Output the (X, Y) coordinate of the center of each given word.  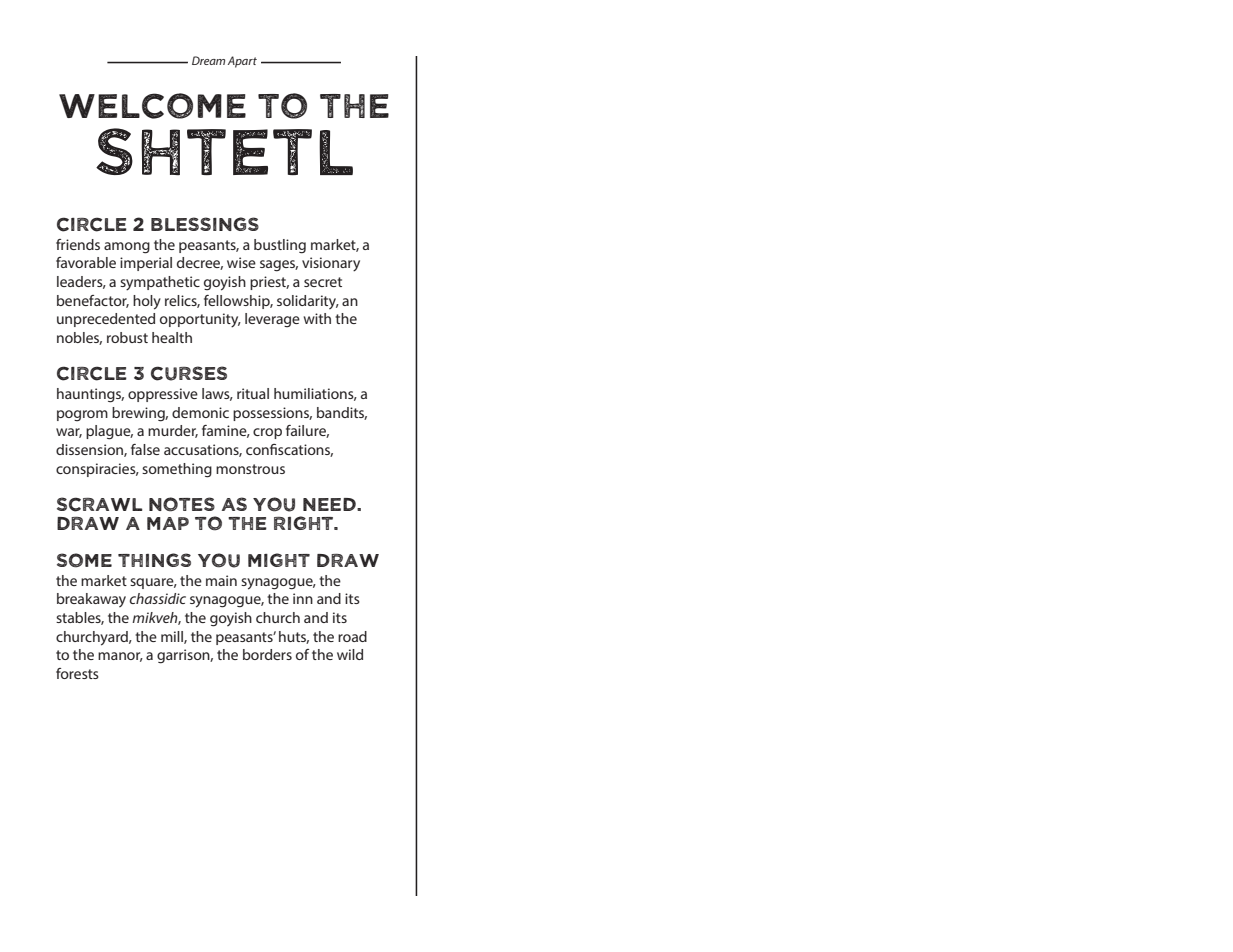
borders (267, 654)
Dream (208, 60)
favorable (86, 262)
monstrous (250, 469)
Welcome (152, 106)
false (145, 449)
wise (241, 262)
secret (323, 282)
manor (120, 657)
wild (350, 654)
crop (267, 433)
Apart (242, 62)
